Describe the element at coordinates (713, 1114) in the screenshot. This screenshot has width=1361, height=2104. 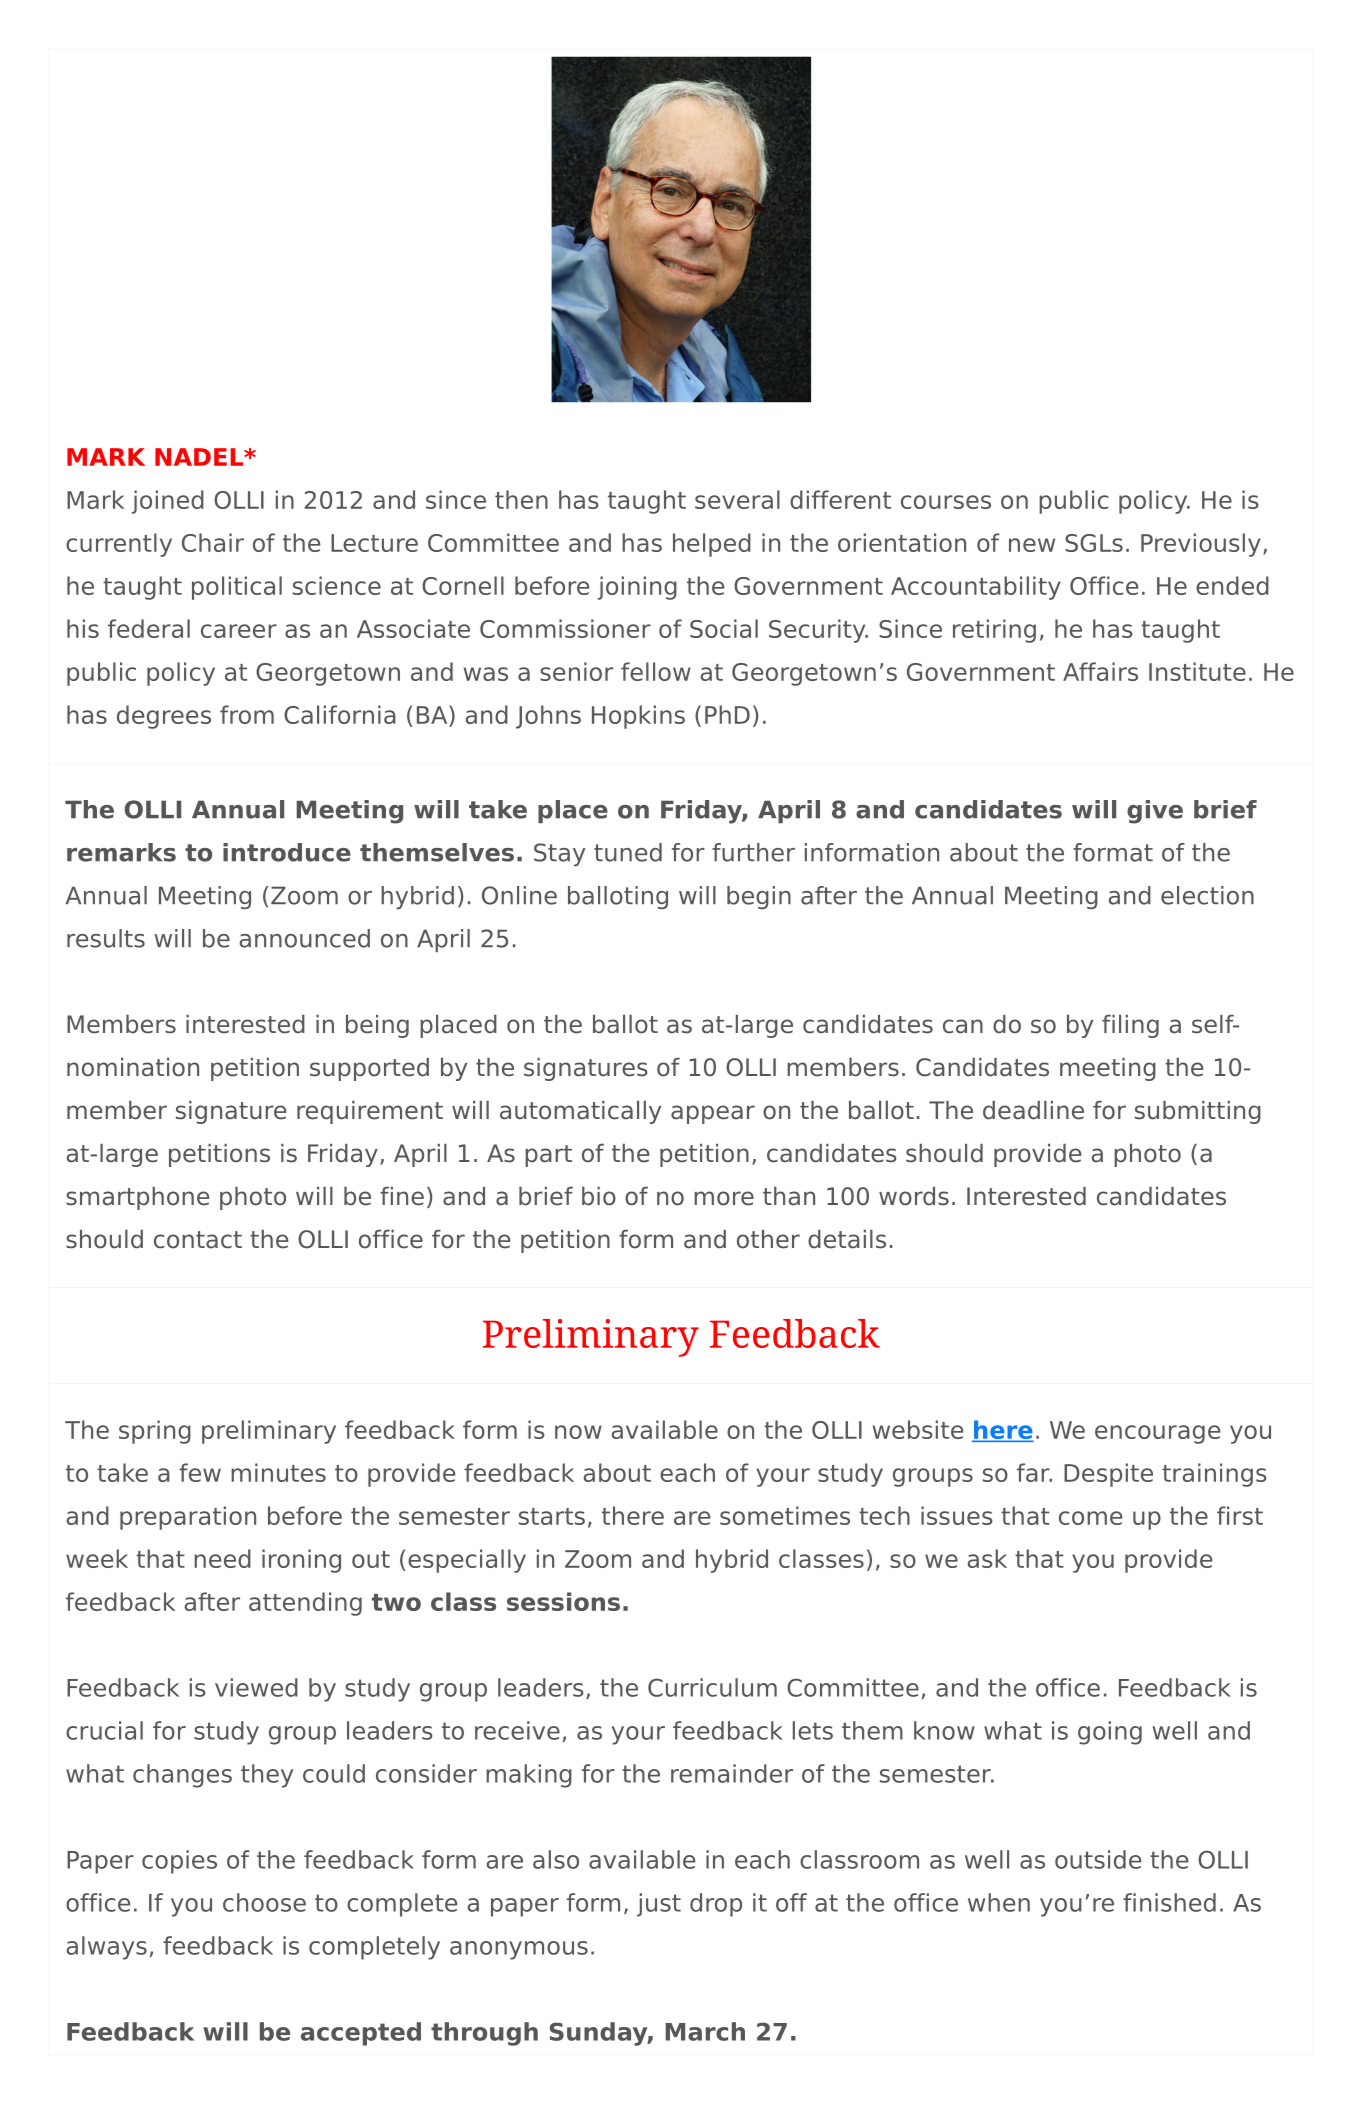
I see `appear` at that location.
